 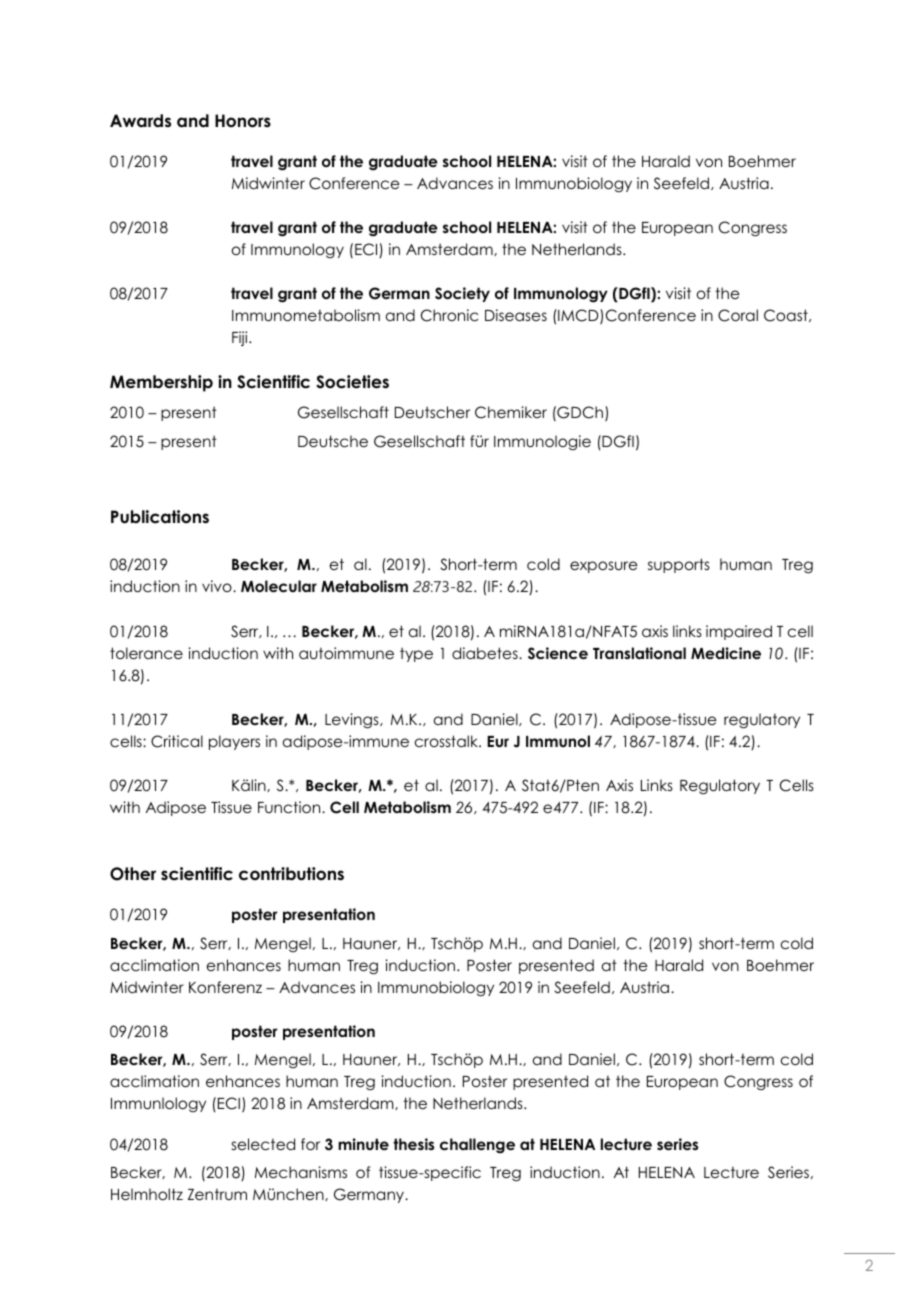 What do you see at coordinates (352, 382) in the page?
I see `Societies` at bounding box center [352, 382].
